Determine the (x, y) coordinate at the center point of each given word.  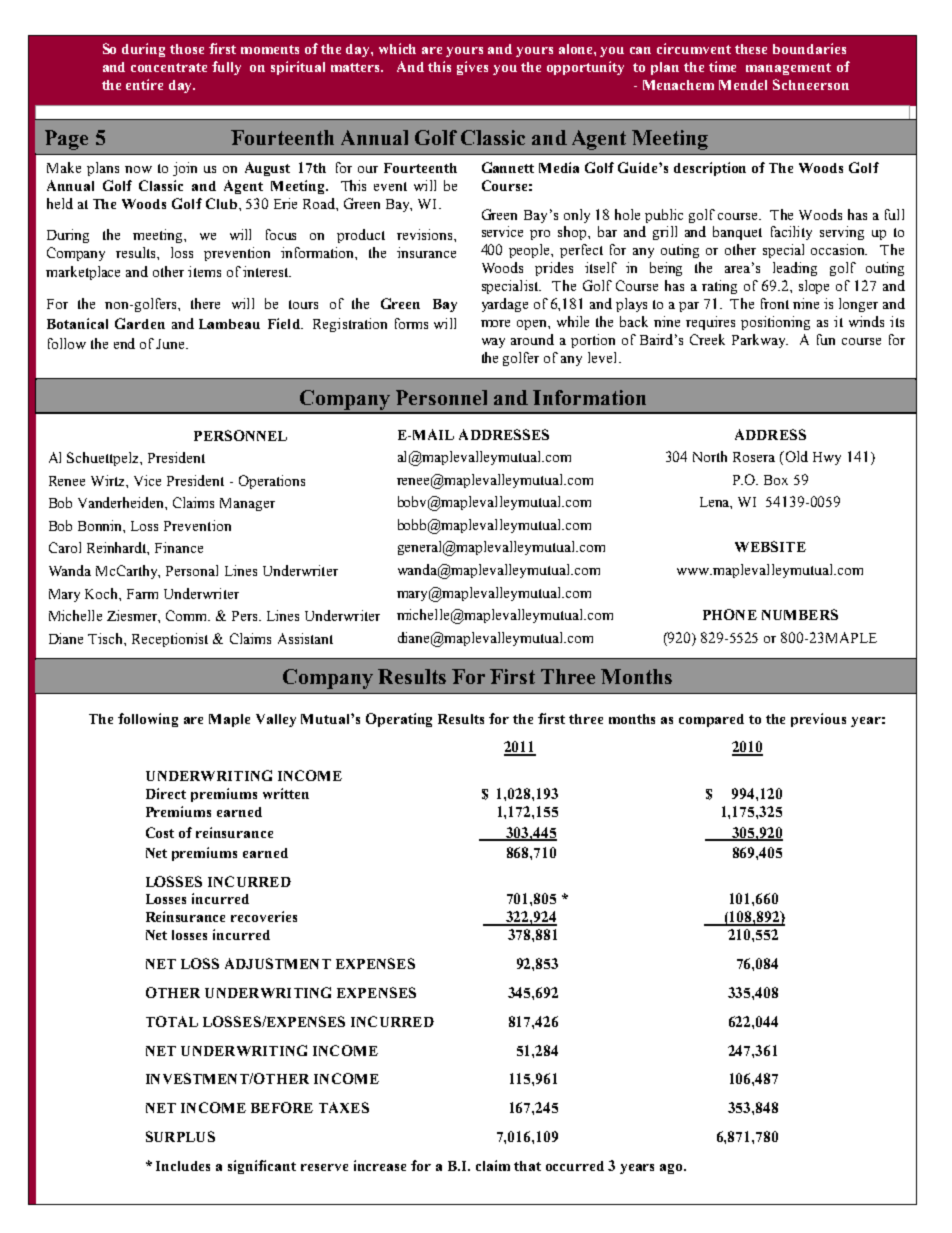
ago (672, 1169)
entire (144, 84)
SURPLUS (180, 1136)
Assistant (305, 638)
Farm (142, 594)
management (788, 69)
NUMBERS (800, 614)
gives (472, 68)
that (527, 1166)
